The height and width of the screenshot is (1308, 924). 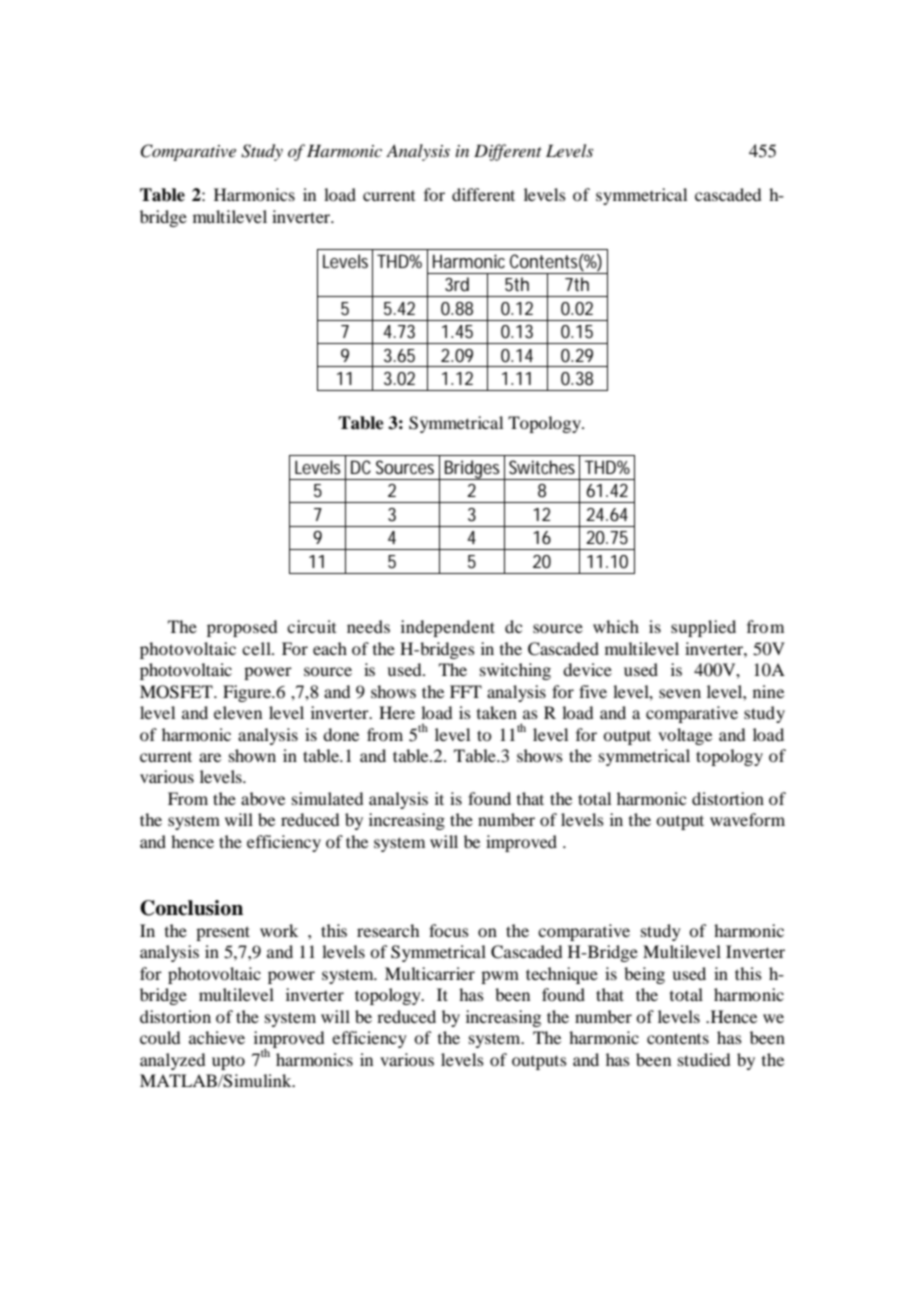 I want to click on cell, so click(x=257, y=648).
